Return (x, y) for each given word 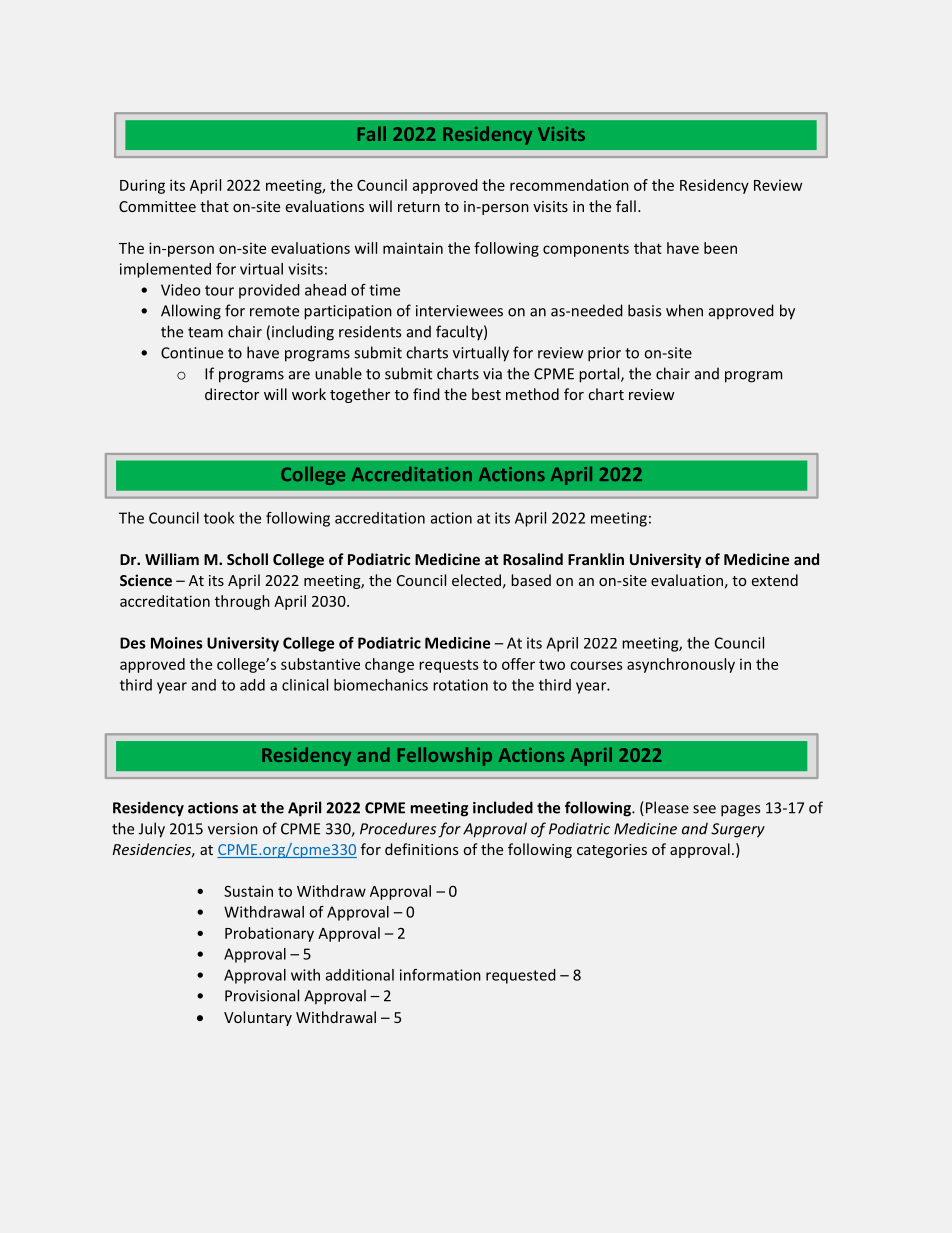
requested (521, 976)
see (704, 809)
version (233, 829)
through (242, 602)
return (419, 207)
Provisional (262, 995)
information (440, 975)
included (503, 807)
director (232, 394)
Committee (157, 206)
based (531, 580)
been (720, 248)
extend (775, 580)
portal (600, 375)
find (426, 394)
